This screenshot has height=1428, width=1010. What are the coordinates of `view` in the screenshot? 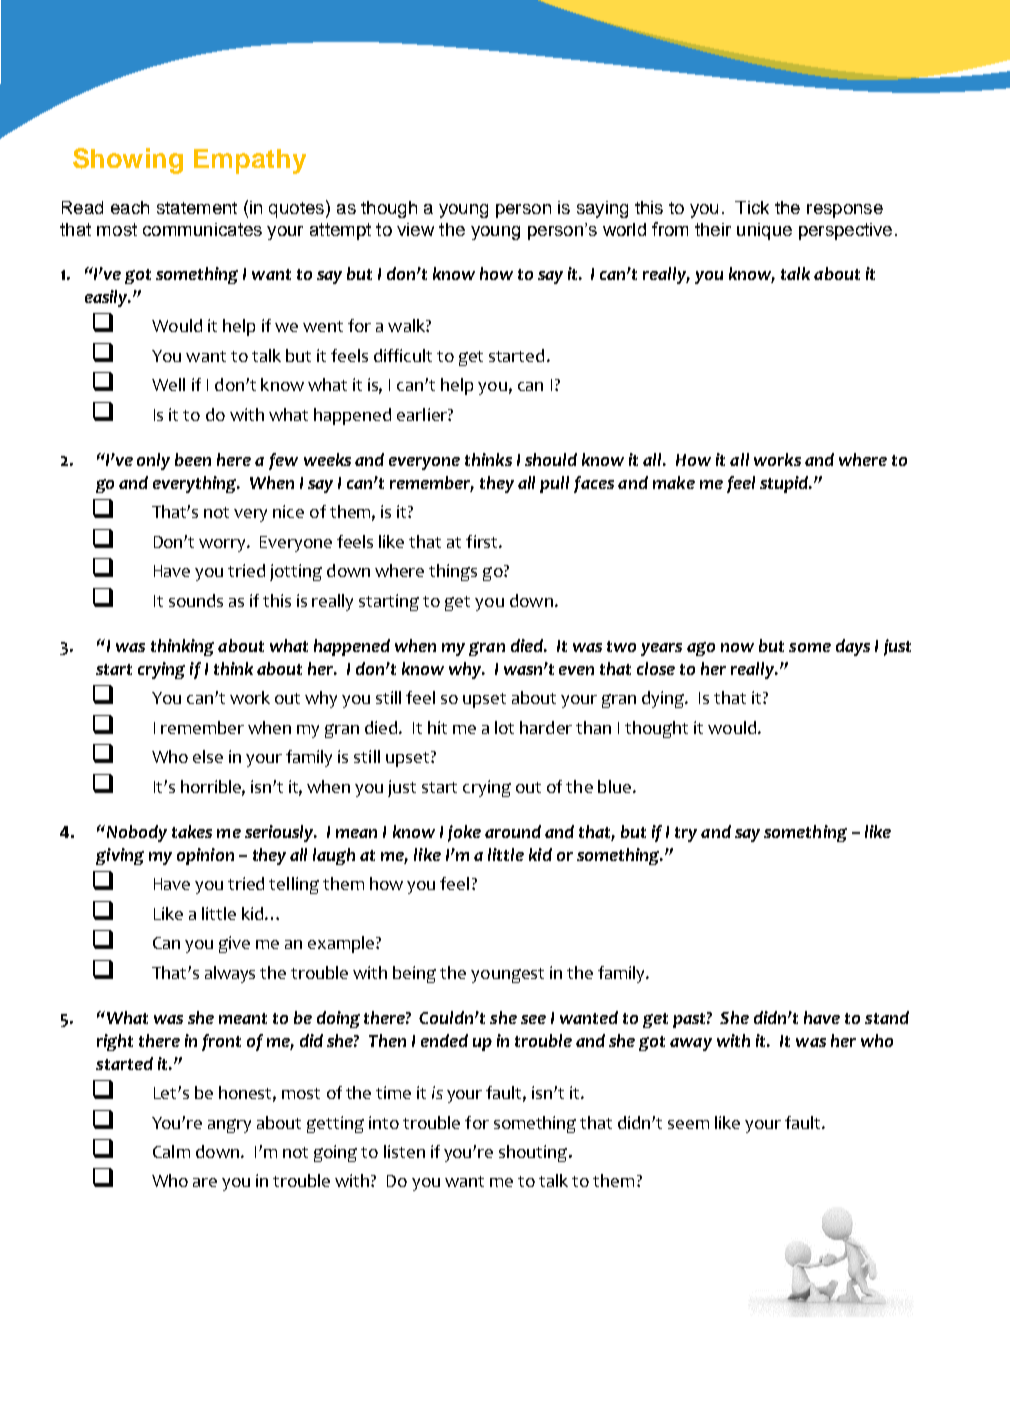 It's located at (415, 229).
